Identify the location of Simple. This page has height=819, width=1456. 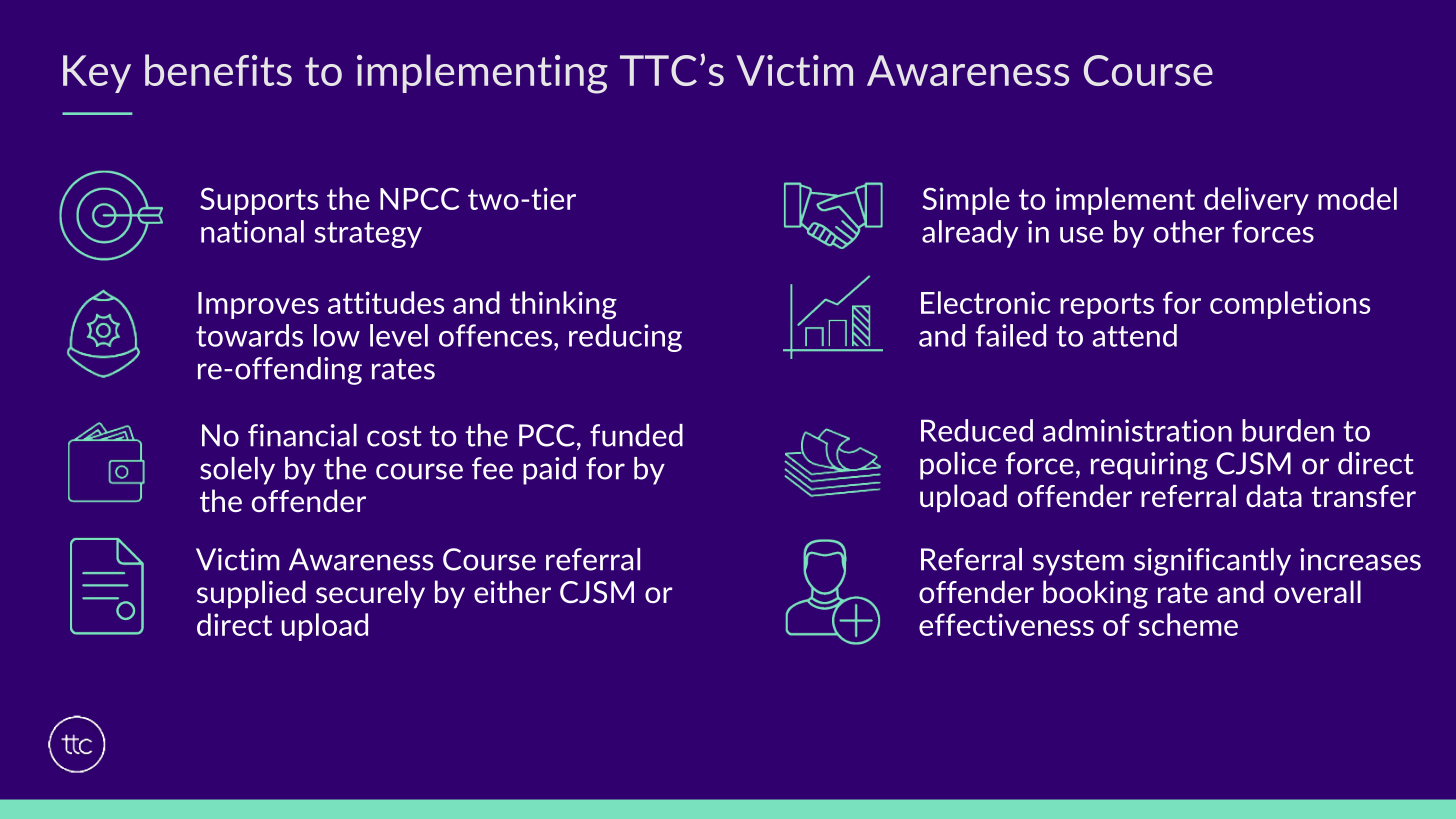
(966, 201).
